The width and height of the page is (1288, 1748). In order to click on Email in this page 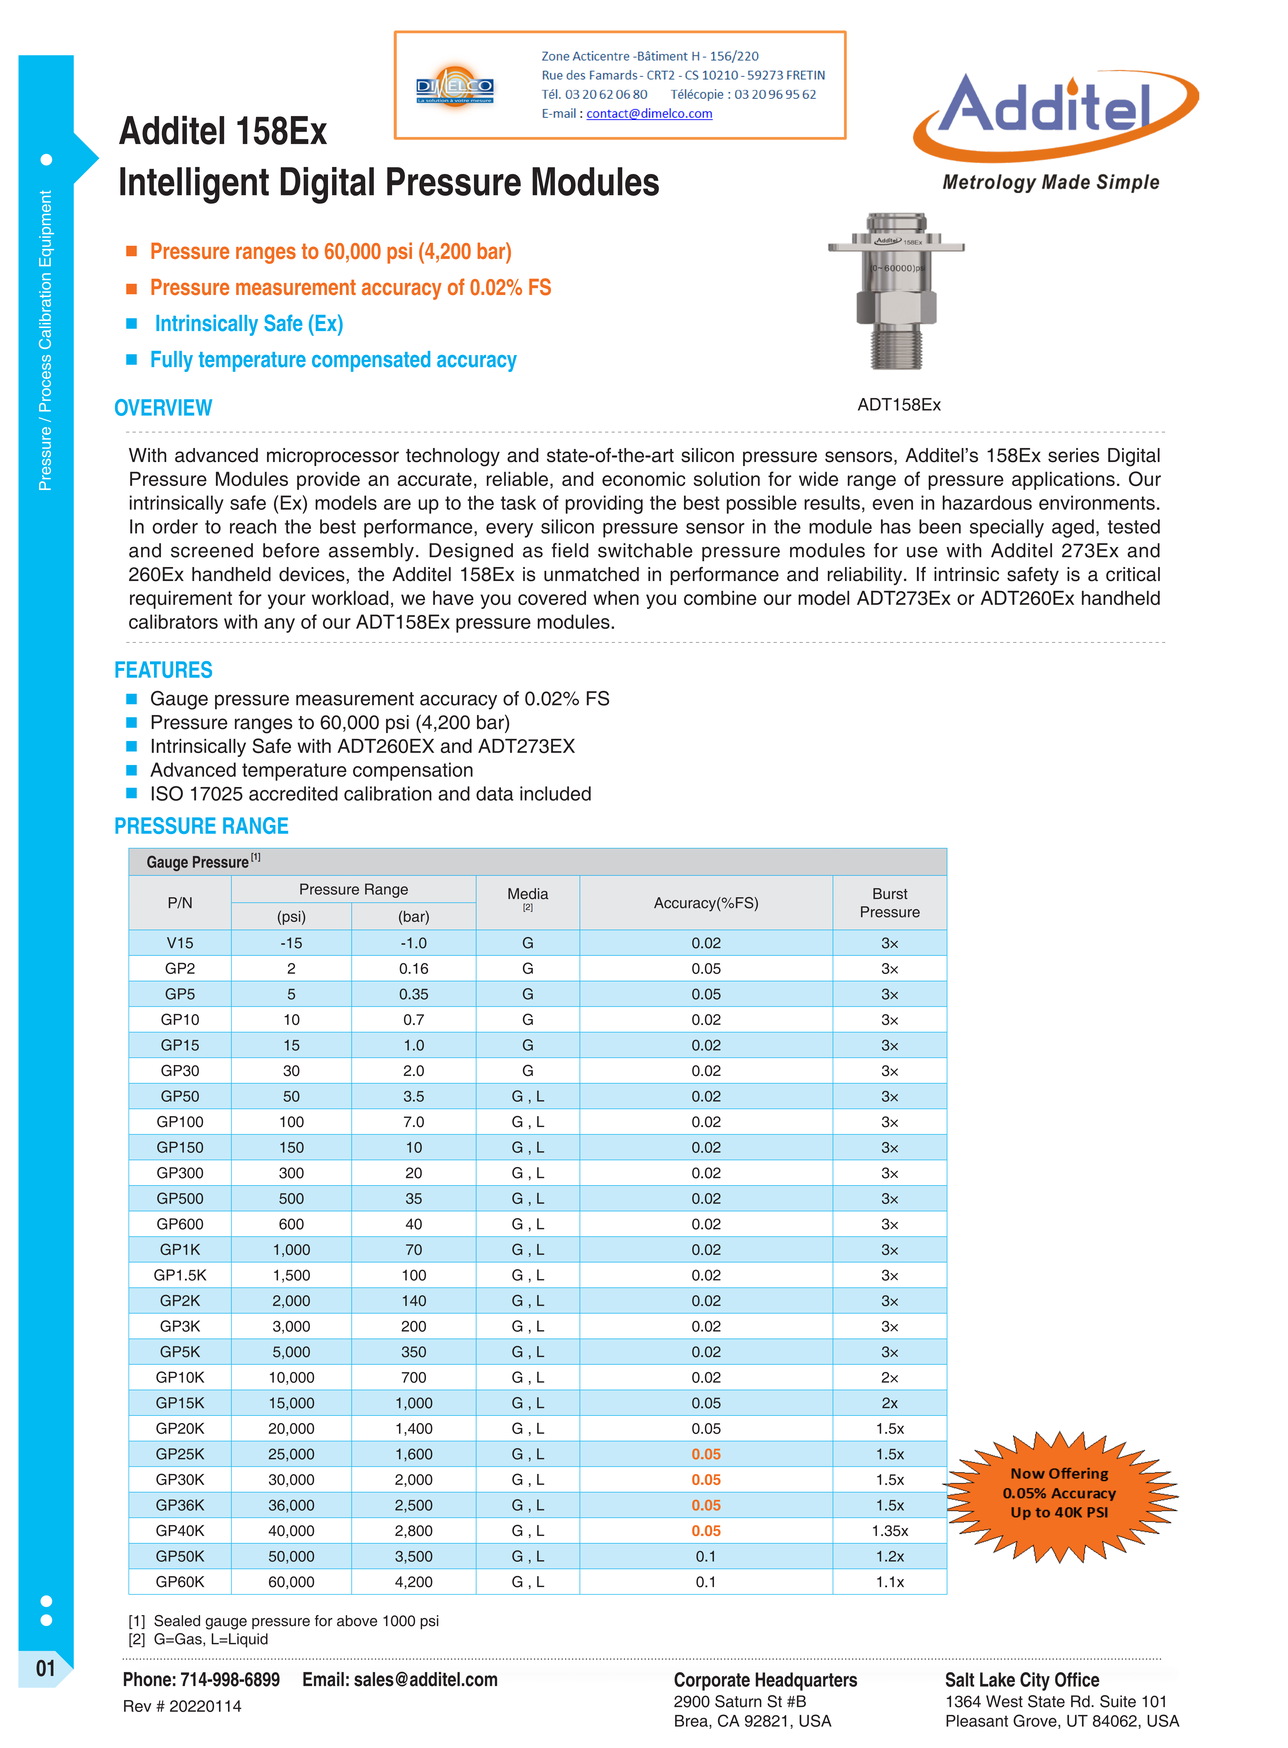, I will do `click(323, 1679)`.
